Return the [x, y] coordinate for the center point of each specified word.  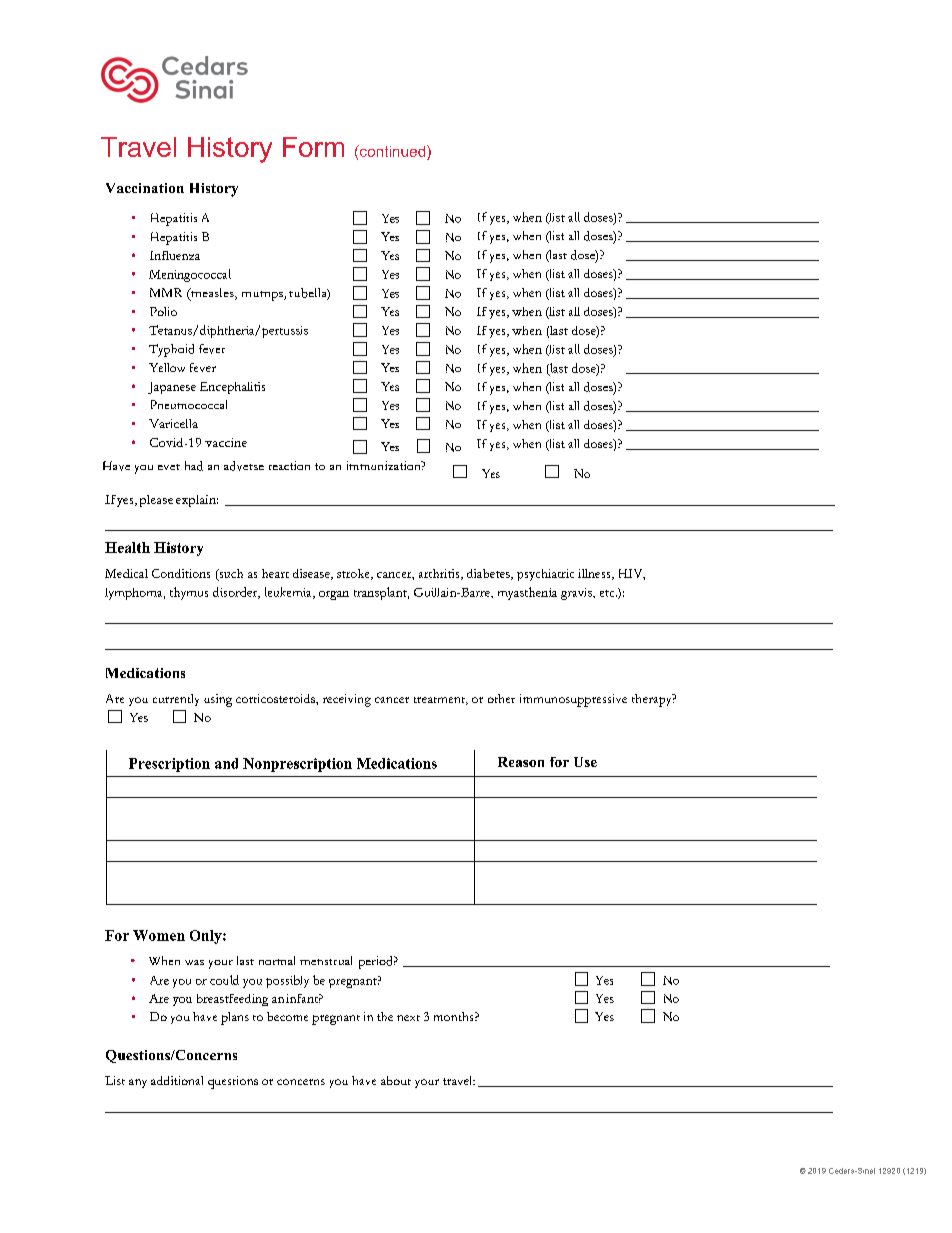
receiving [347, 700]
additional [177, 1080]
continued [392, 152]
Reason [521, 762]
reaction [289, 465]
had [194, 466]
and [226, 763]
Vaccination [145, 188]
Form [313, 147]
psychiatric [545, 575]
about [396, 1080]
